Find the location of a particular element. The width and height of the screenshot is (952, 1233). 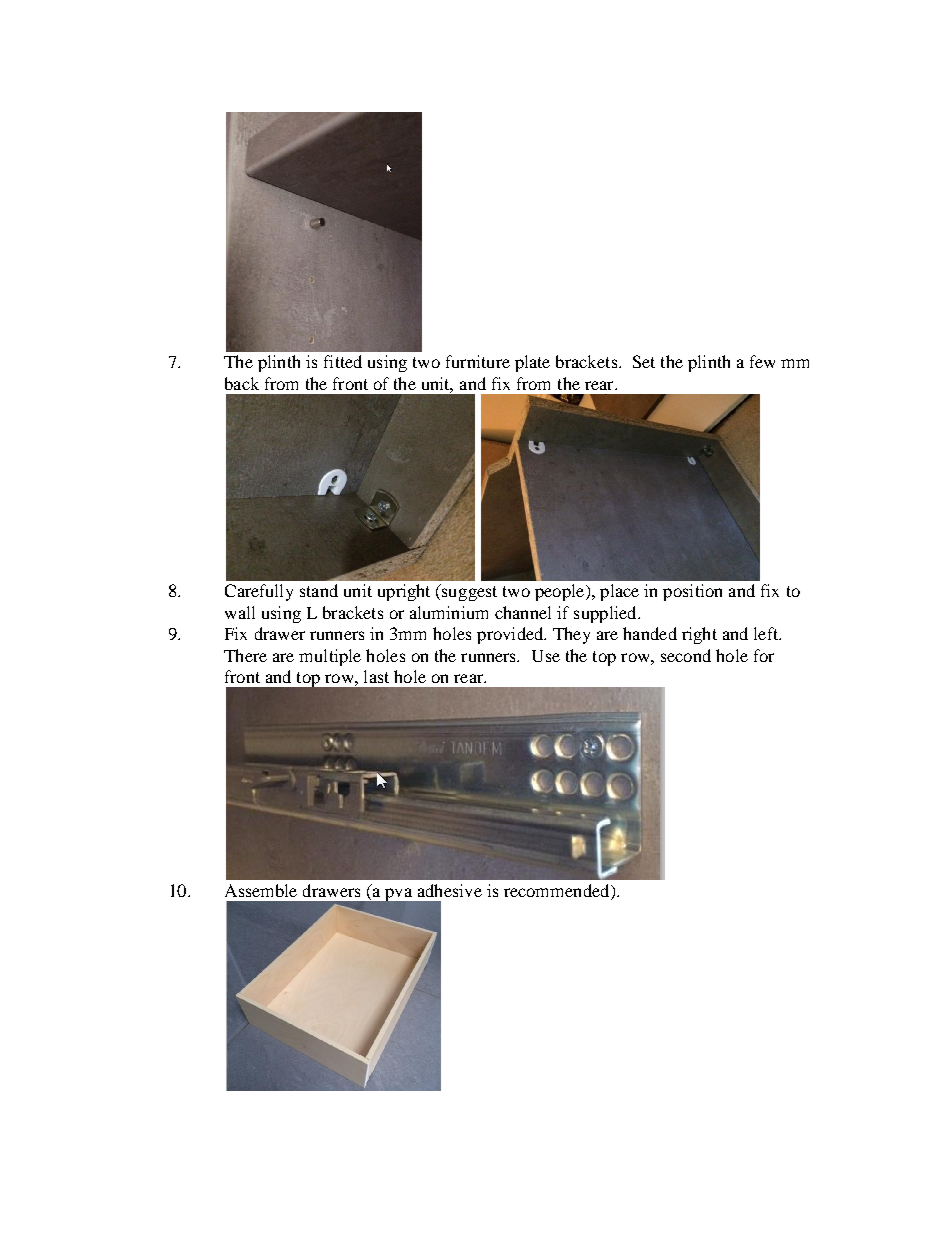

Assemble is located at coordinates (261, 890).
